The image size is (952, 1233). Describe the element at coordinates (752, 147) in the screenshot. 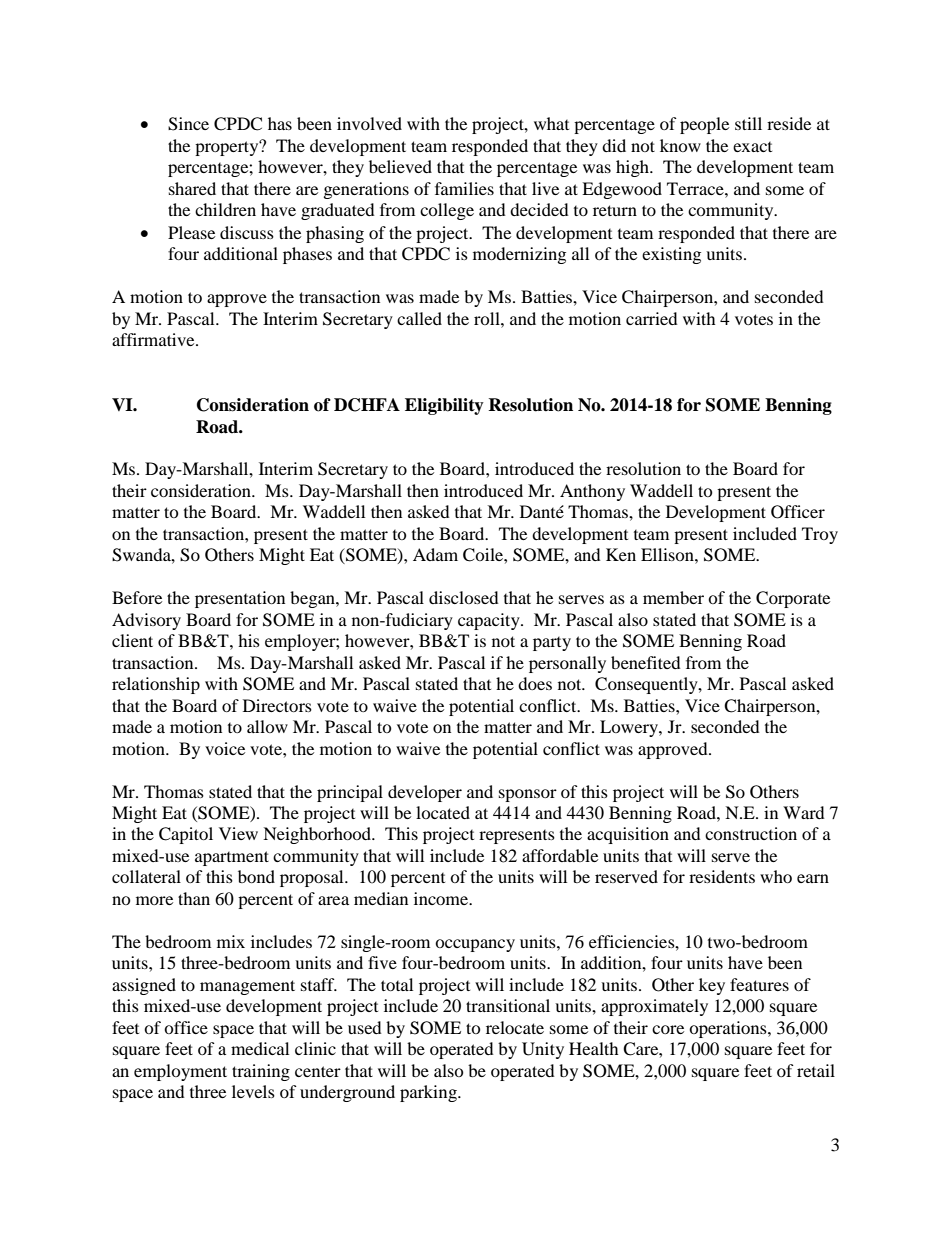

I see `exact` at that location.
